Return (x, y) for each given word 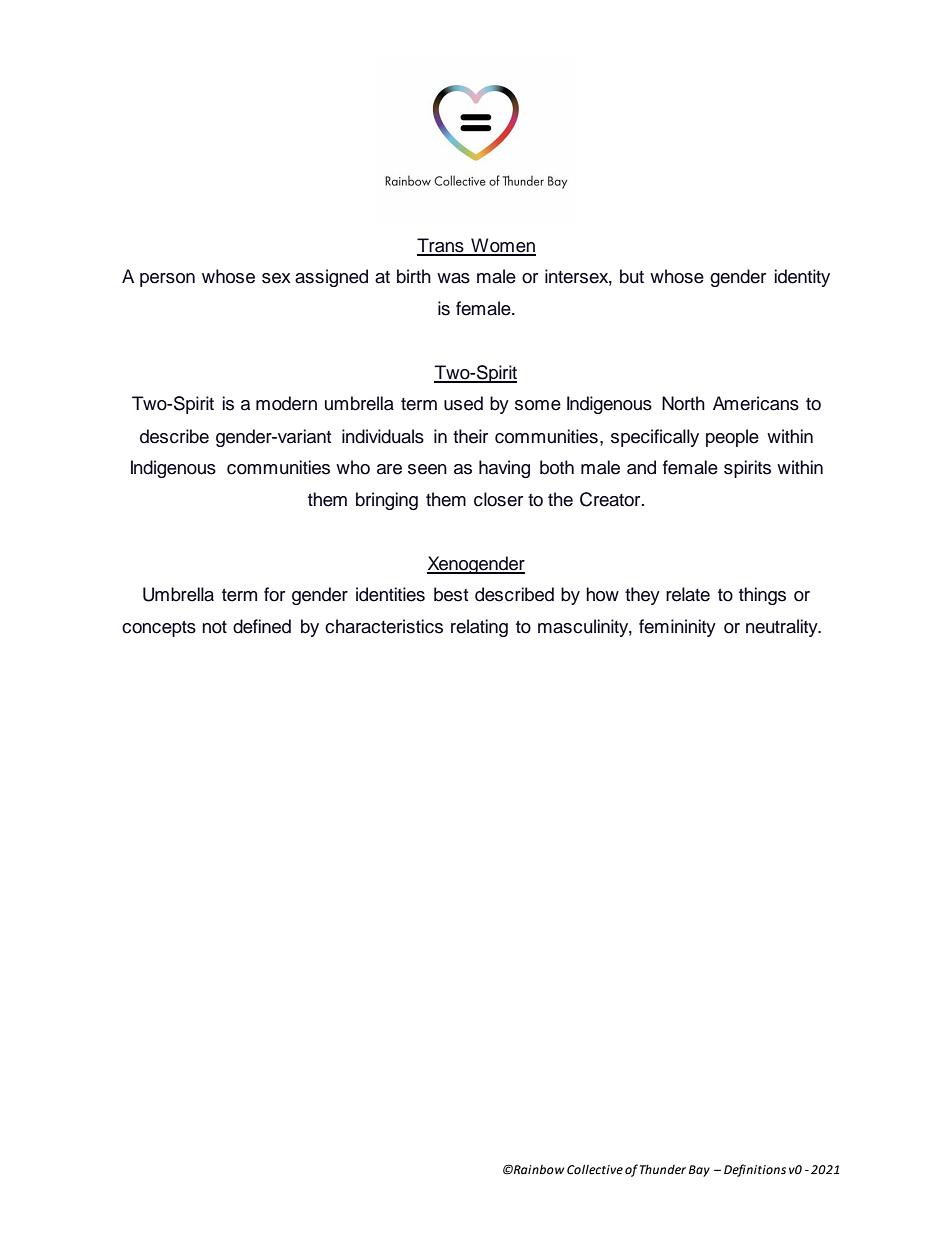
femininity (677, 628)
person (167, 280)
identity (802, 278)
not (214, 627)
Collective (595, 1170)
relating (479, 628)
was (453, 278)
